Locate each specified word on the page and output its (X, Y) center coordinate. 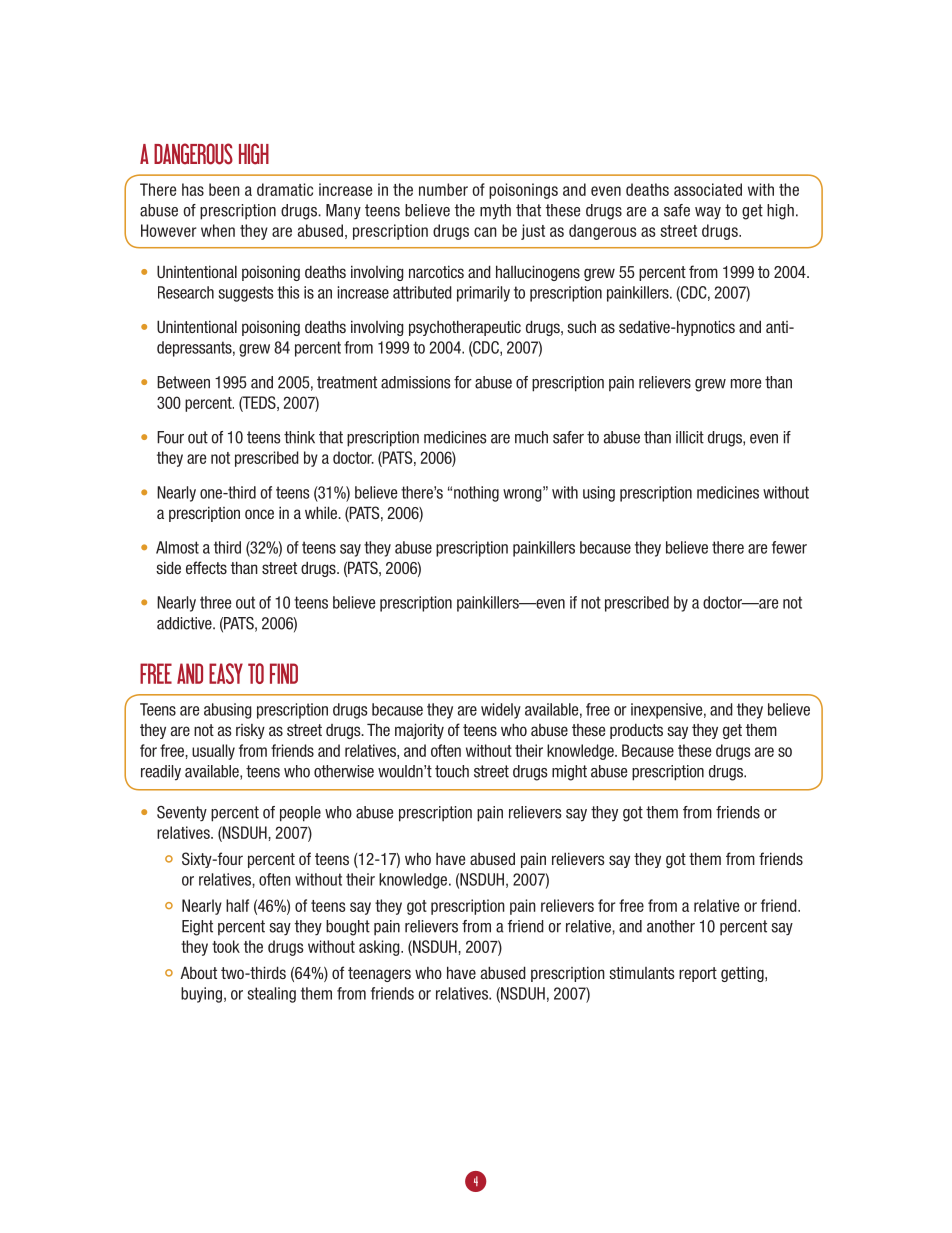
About (198, 972)
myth (495, 212)
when (218, 230)
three (215, 602)
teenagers (379, 974)
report (698, 974)
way (708, 213)
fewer (789, 547)
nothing (476, 494)
